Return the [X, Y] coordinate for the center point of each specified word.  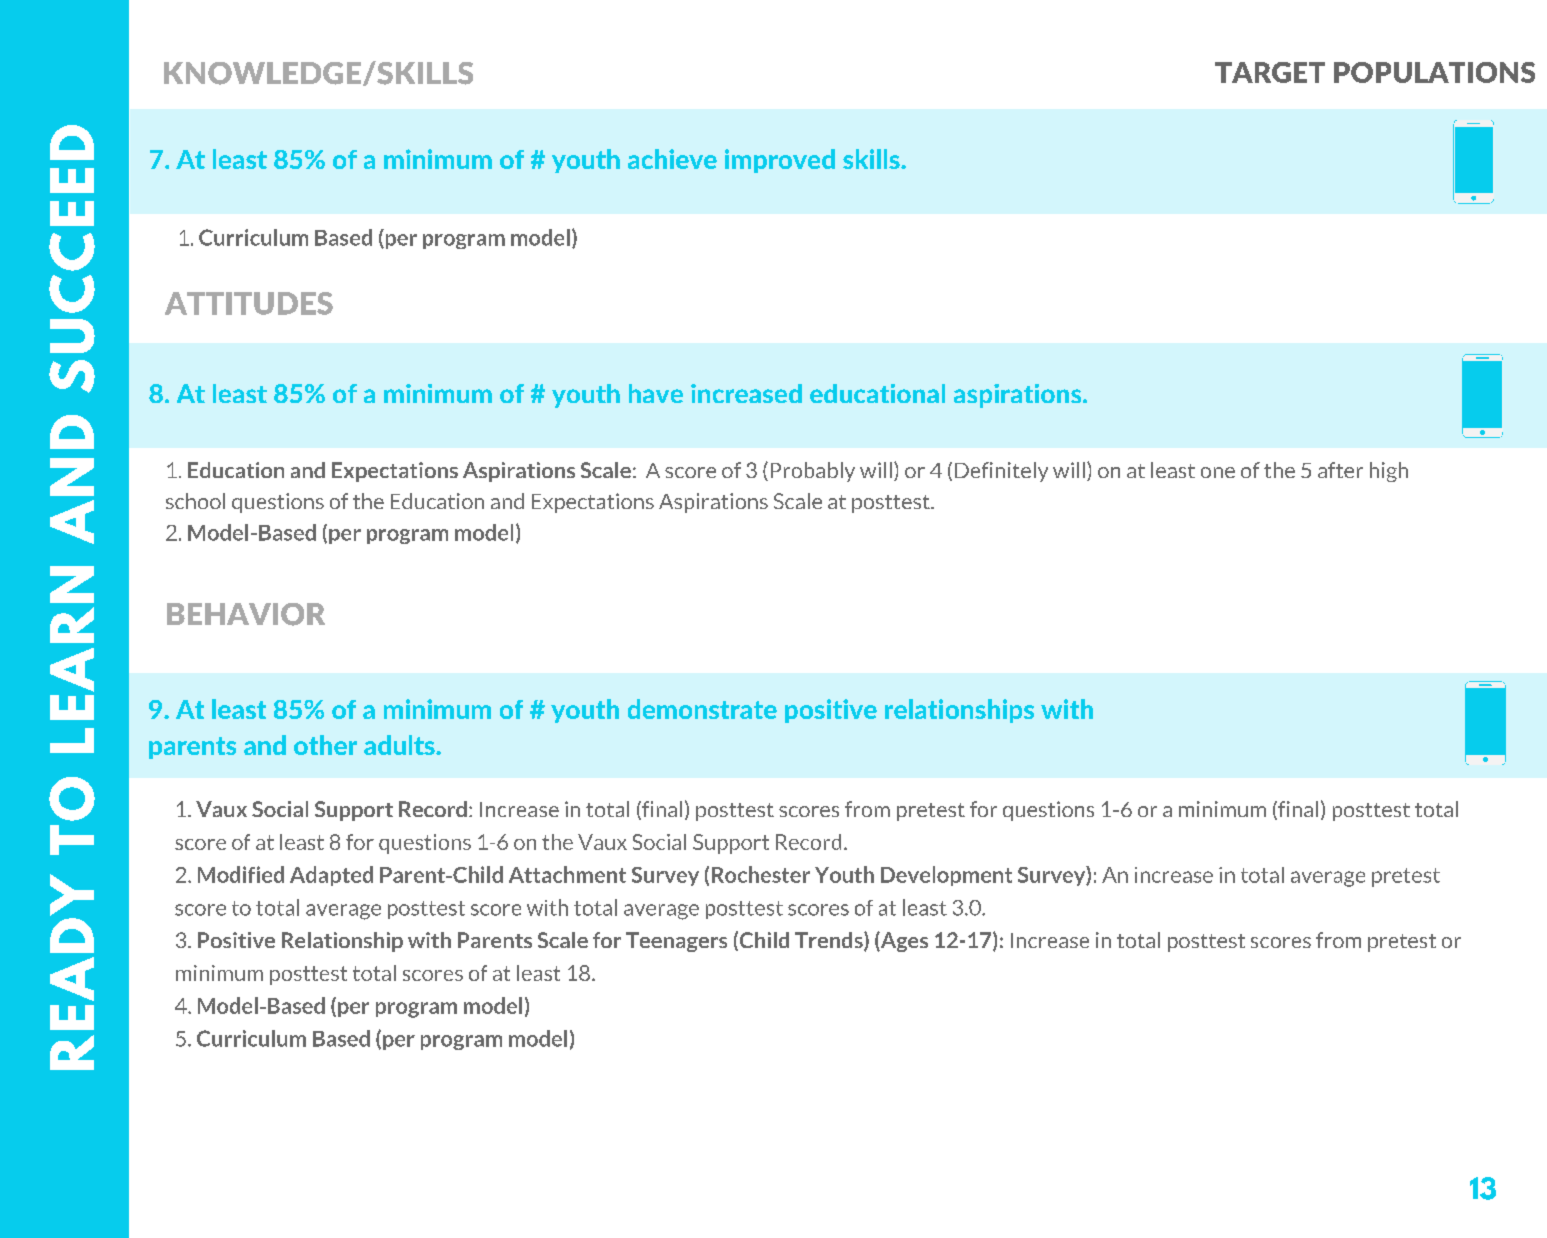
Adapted [331, 876]
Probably [813, 472]
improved [780, 161]
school [195, 501]
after [1340, 470]
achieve [672, 159]
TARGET [1270, 72]
